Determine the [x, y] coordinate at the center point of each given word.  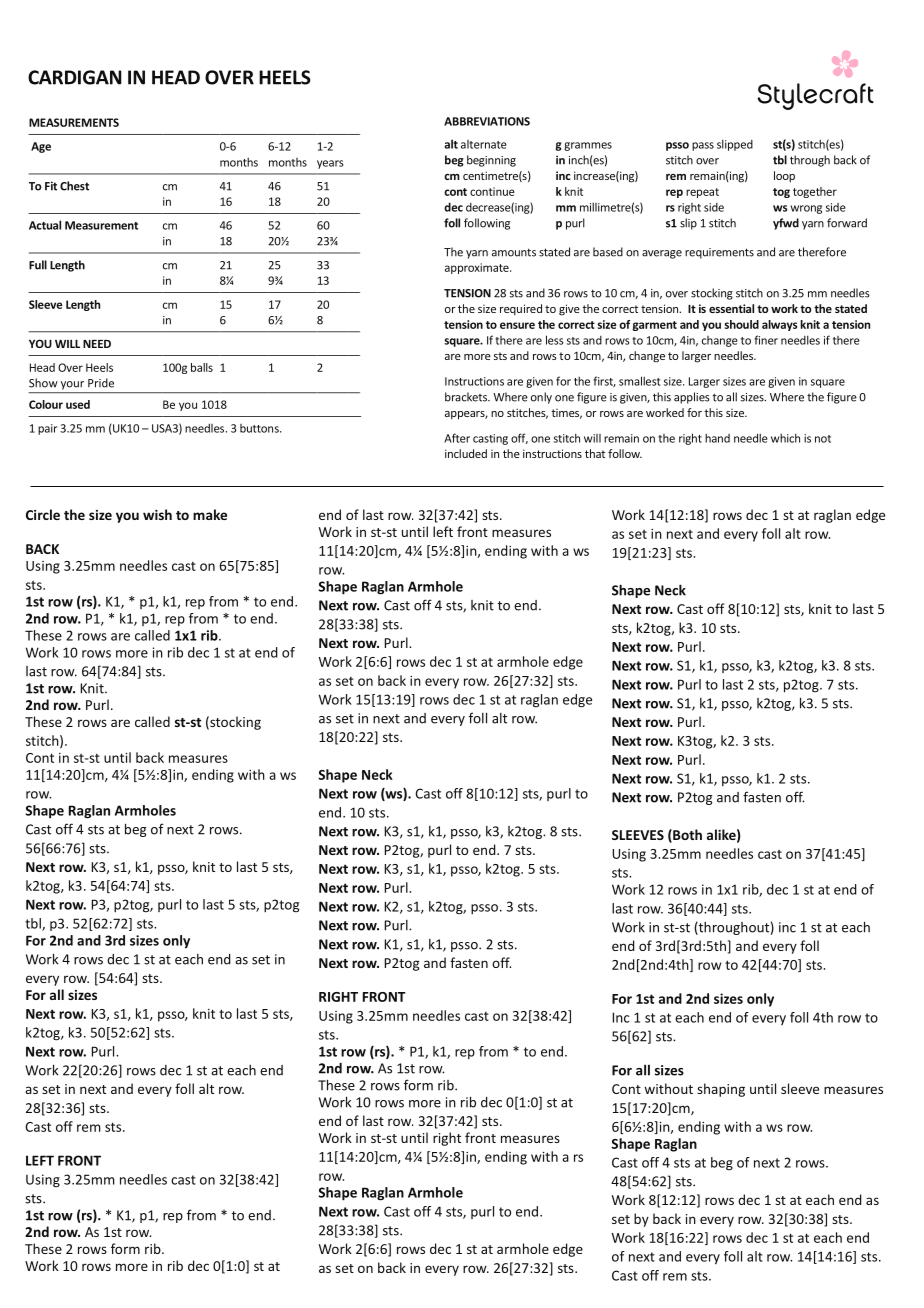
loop [784, 177]
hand [717, 438]
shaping [721, 1090]
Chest [74, 186]
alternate [484, 144]
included [466, 453]
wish [157, 514]
